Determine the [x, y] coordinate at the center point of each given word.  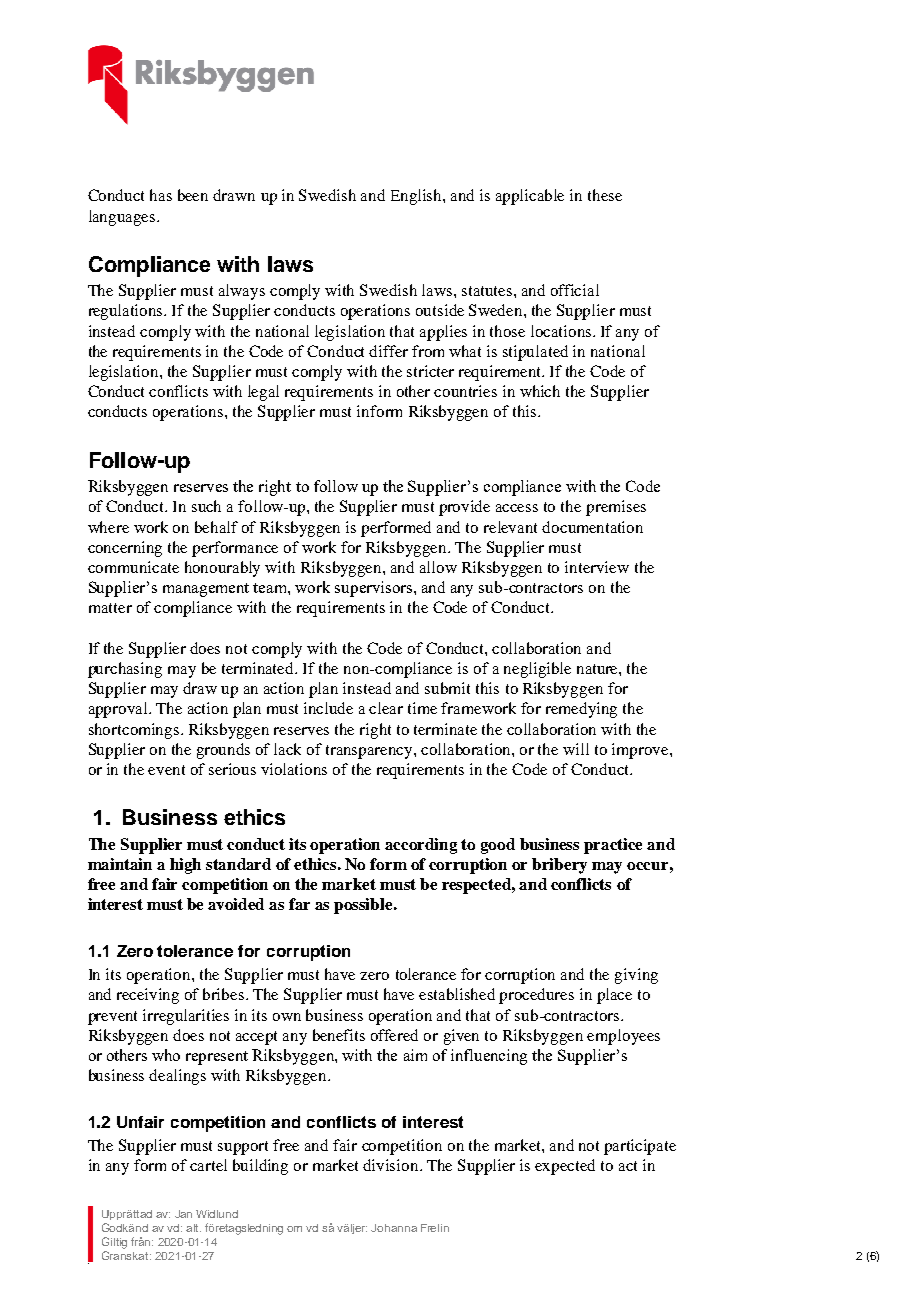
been [193, 195]
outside [440, 310]
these [605, 195]
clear [386, 708]
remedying [581, 710]
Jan [183, 1214]
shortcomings [135, 731]
